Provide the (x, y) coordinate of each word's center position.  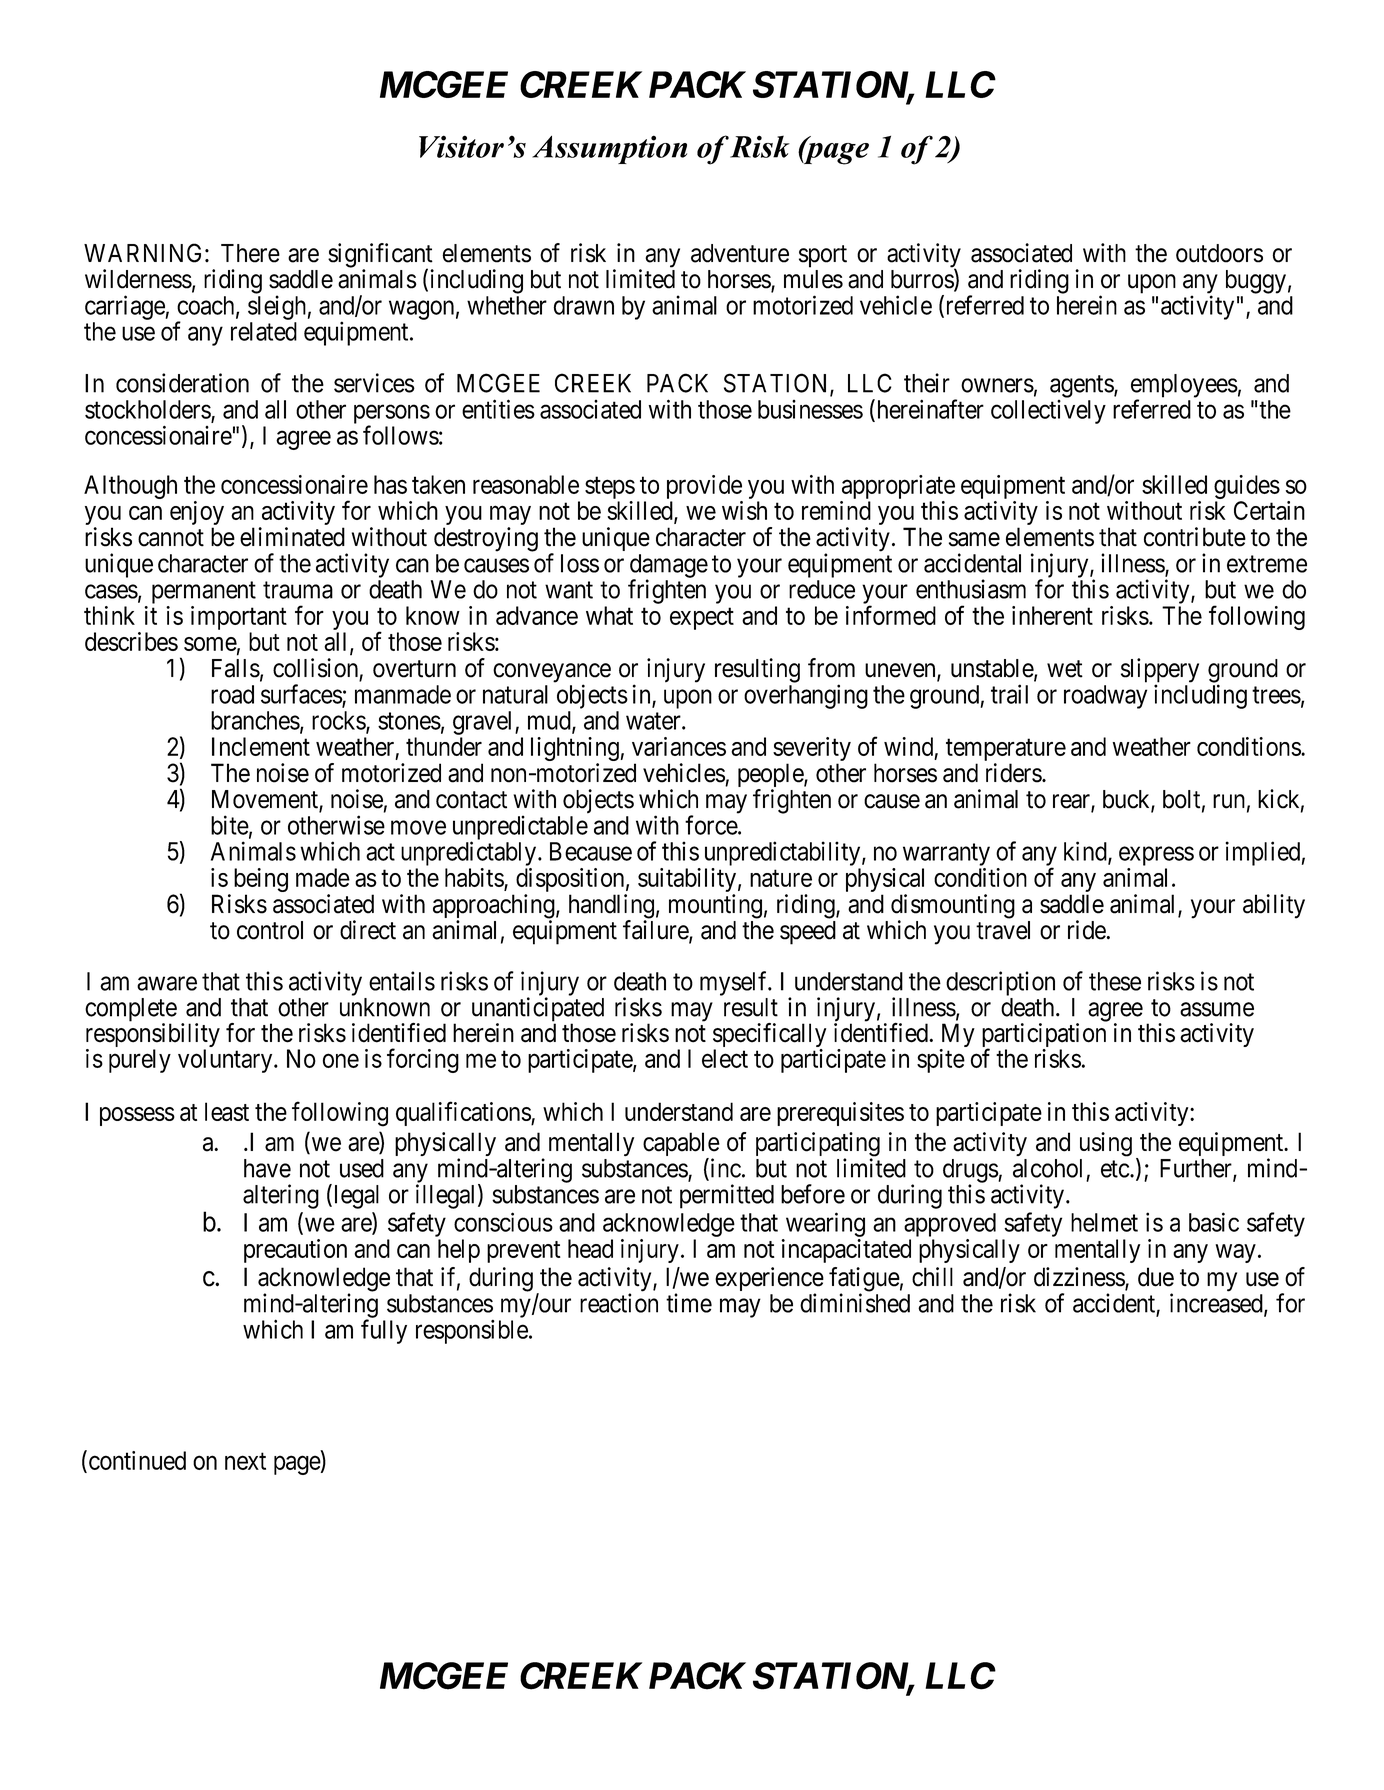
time (689, 1303)
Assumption (609, 149)
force (712, 825)
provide (705, 488)
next (245, 1461)
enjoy (197, 514)
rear (1072, 802)
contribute (1195, 537)
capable (681, 1145)
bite (230, 825)
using (1106, 1144)
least (227, 1111)
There (250, 253)
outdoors (1219, 253)
